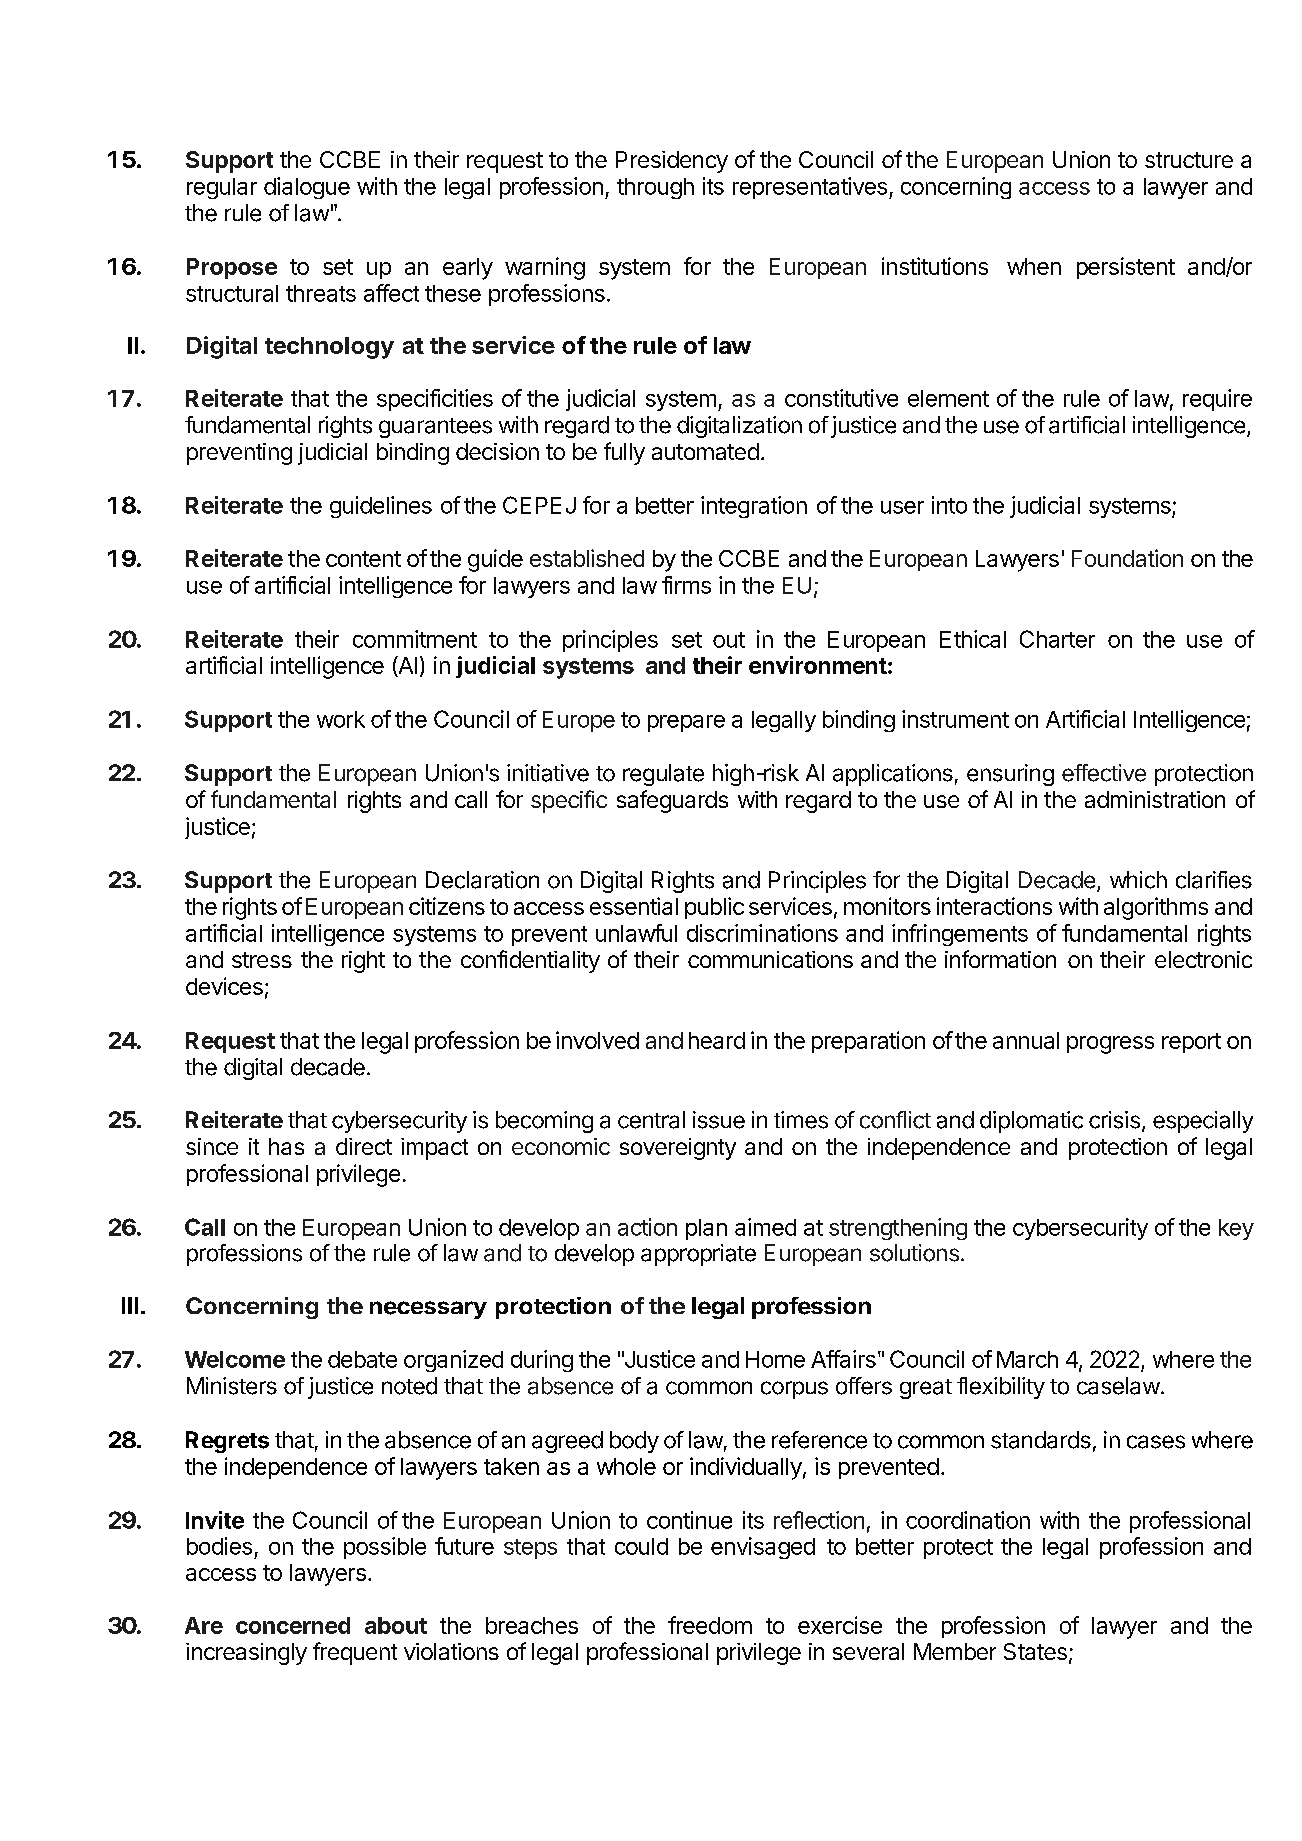  I want to click on freedom, so click(710, 1625).
